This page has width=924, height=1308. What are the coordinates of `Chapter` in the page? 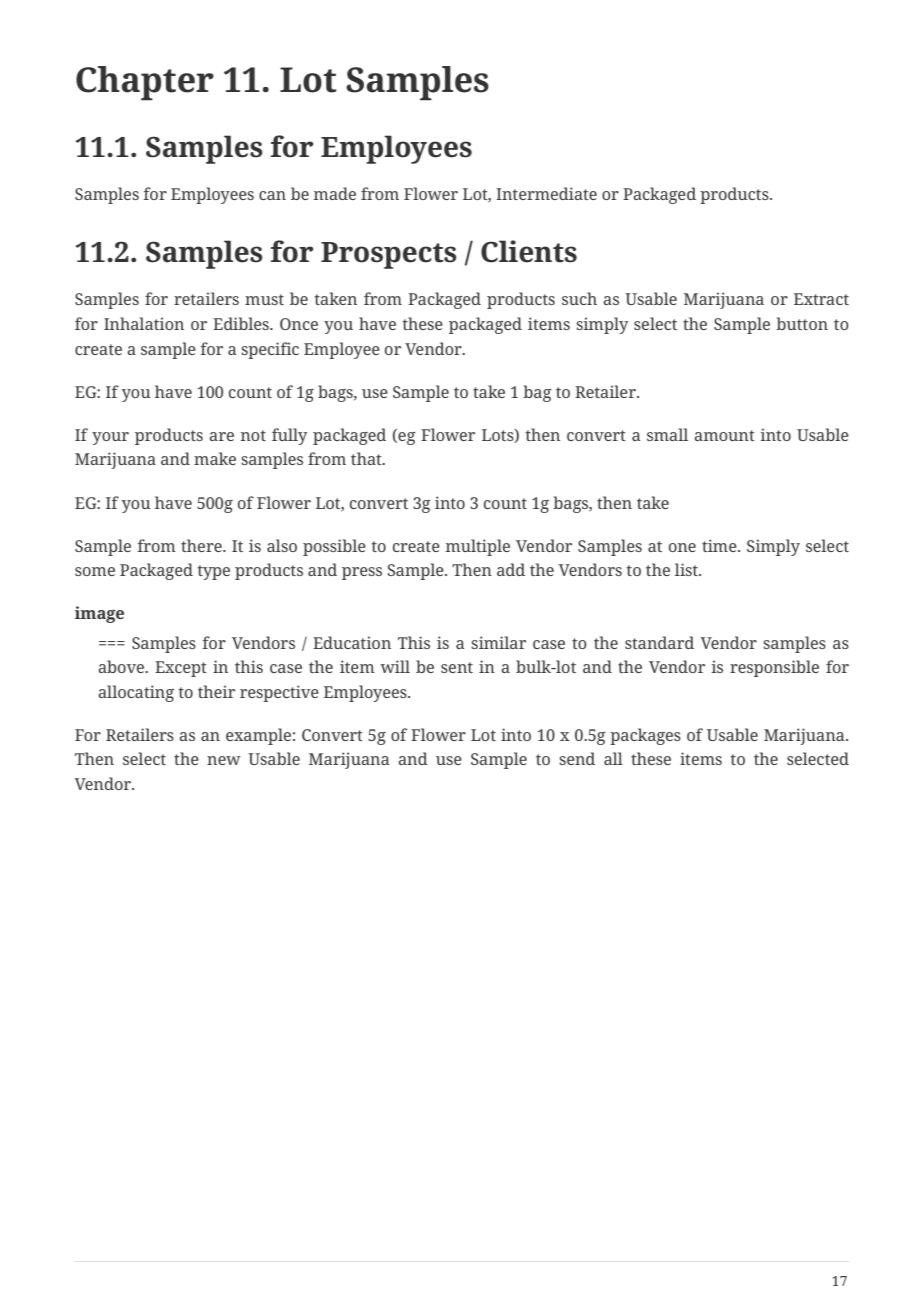 It's located at (145, 83).
